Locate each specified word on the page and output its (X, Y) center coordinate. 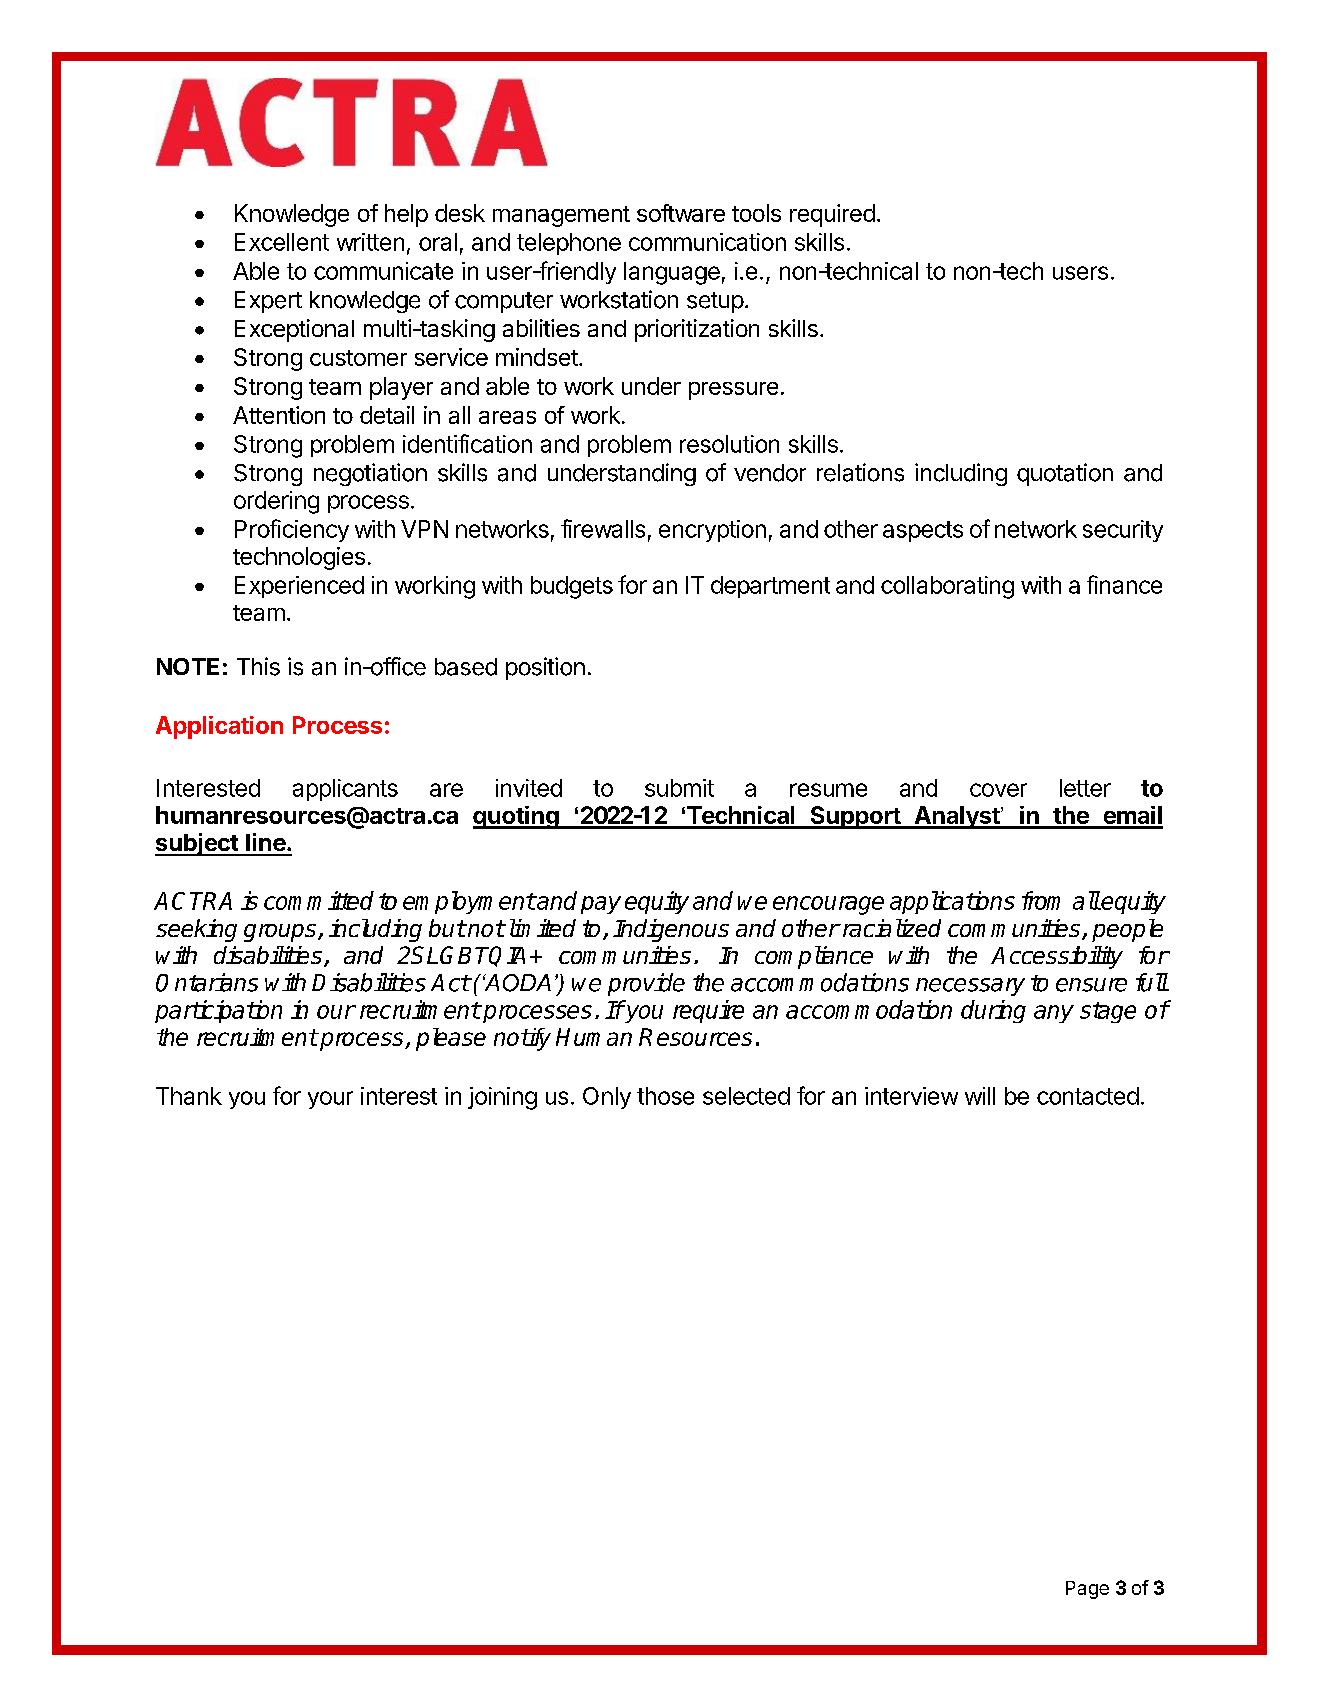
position (545, 668)
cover (998, 790)
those (665, 1096)
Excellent (282, 242)
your (330, 1100)
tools (756, 213)
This (258, 666)
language (672, 273)
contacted (1088, 1096)
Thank (189, 1096)
